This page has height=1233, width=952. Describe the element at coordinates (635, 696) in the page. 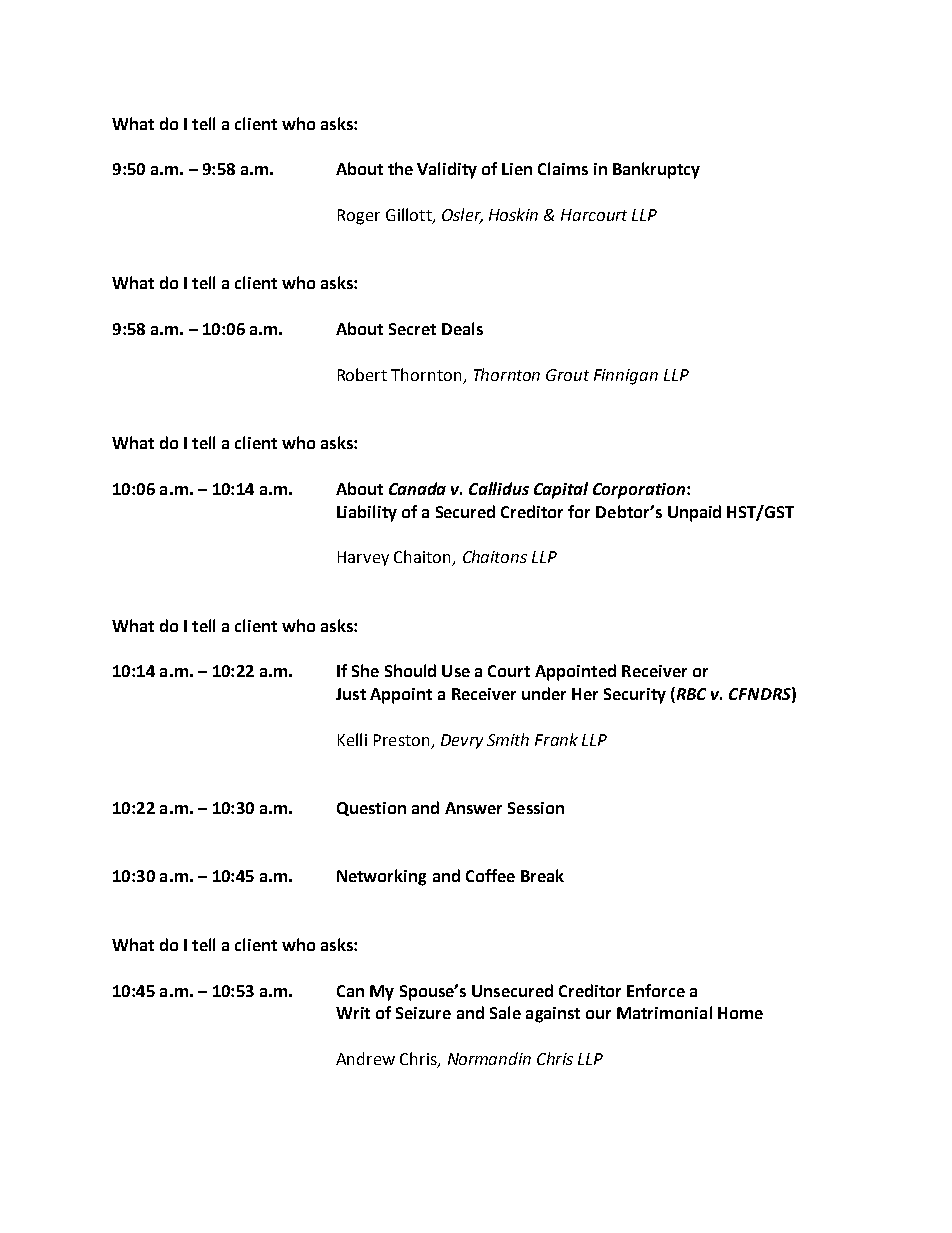

I see `Security` at that location.
